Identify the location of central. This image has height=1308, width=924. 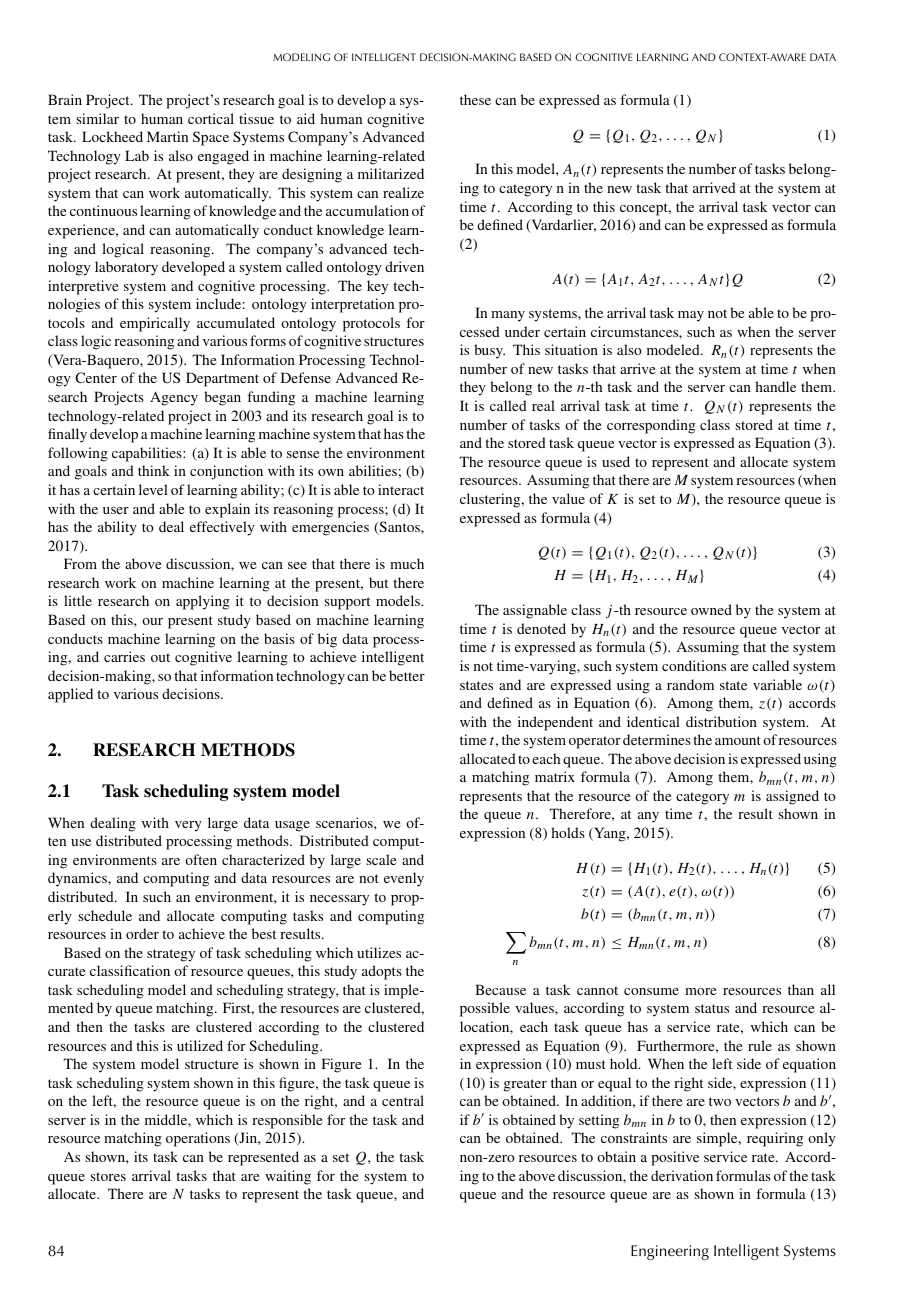
(403, 1100).
